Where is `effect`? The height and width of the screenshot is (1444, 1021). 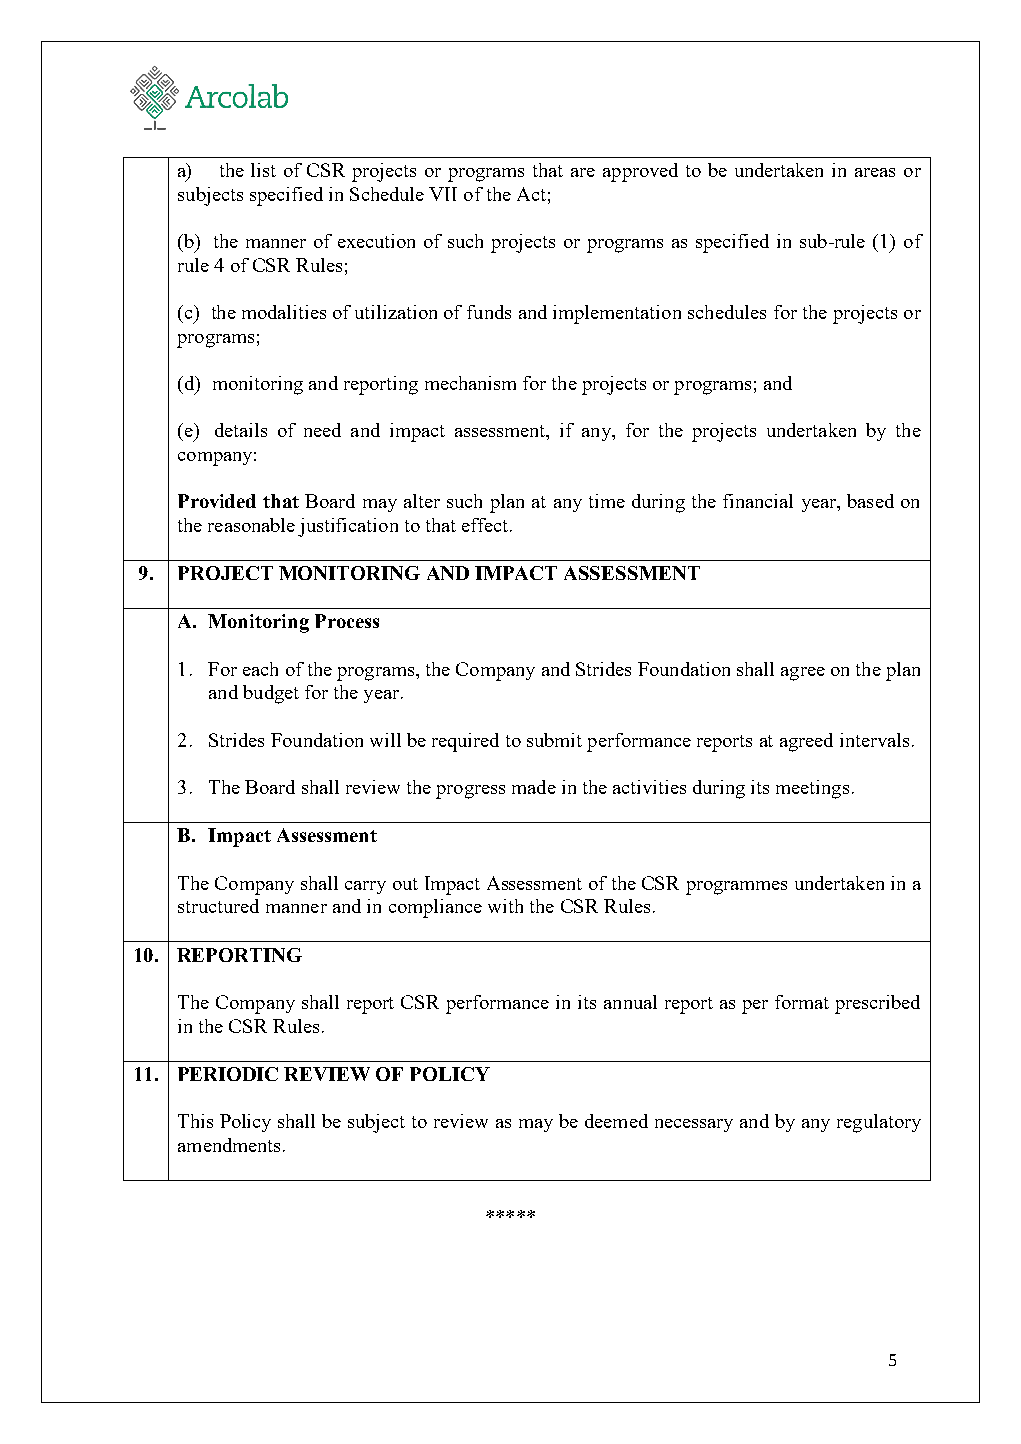 effect is located at coordinates (486, 525).
